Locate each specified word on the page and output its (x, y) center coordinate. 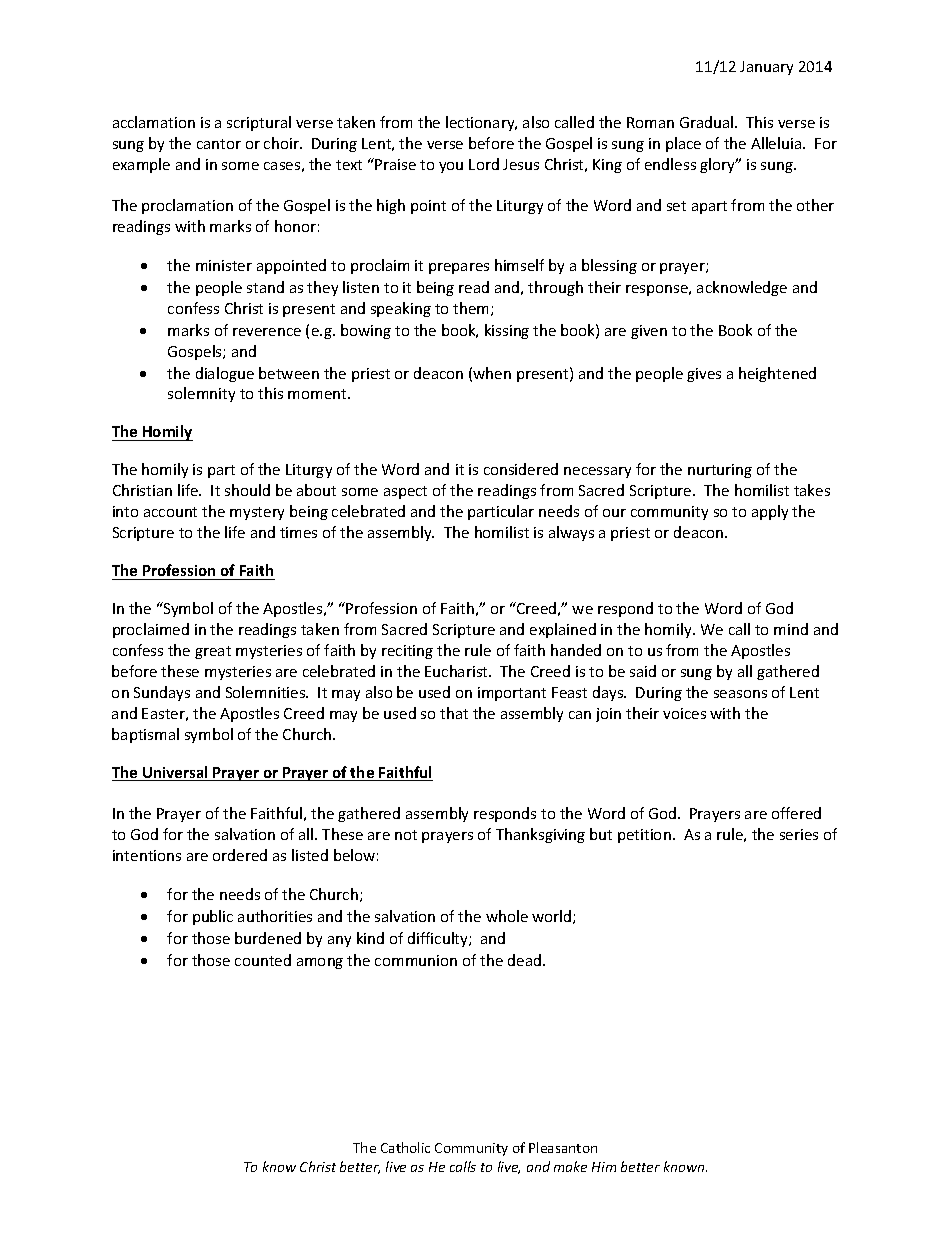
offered (796, 813)
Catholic (405, 1147)
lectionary (481, 123)
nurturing (720, 471)
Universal (175, 773)
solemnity (201, 394)
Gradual (708, 122)
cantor (219, 144)
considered (521, 469)
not (406, 835)
